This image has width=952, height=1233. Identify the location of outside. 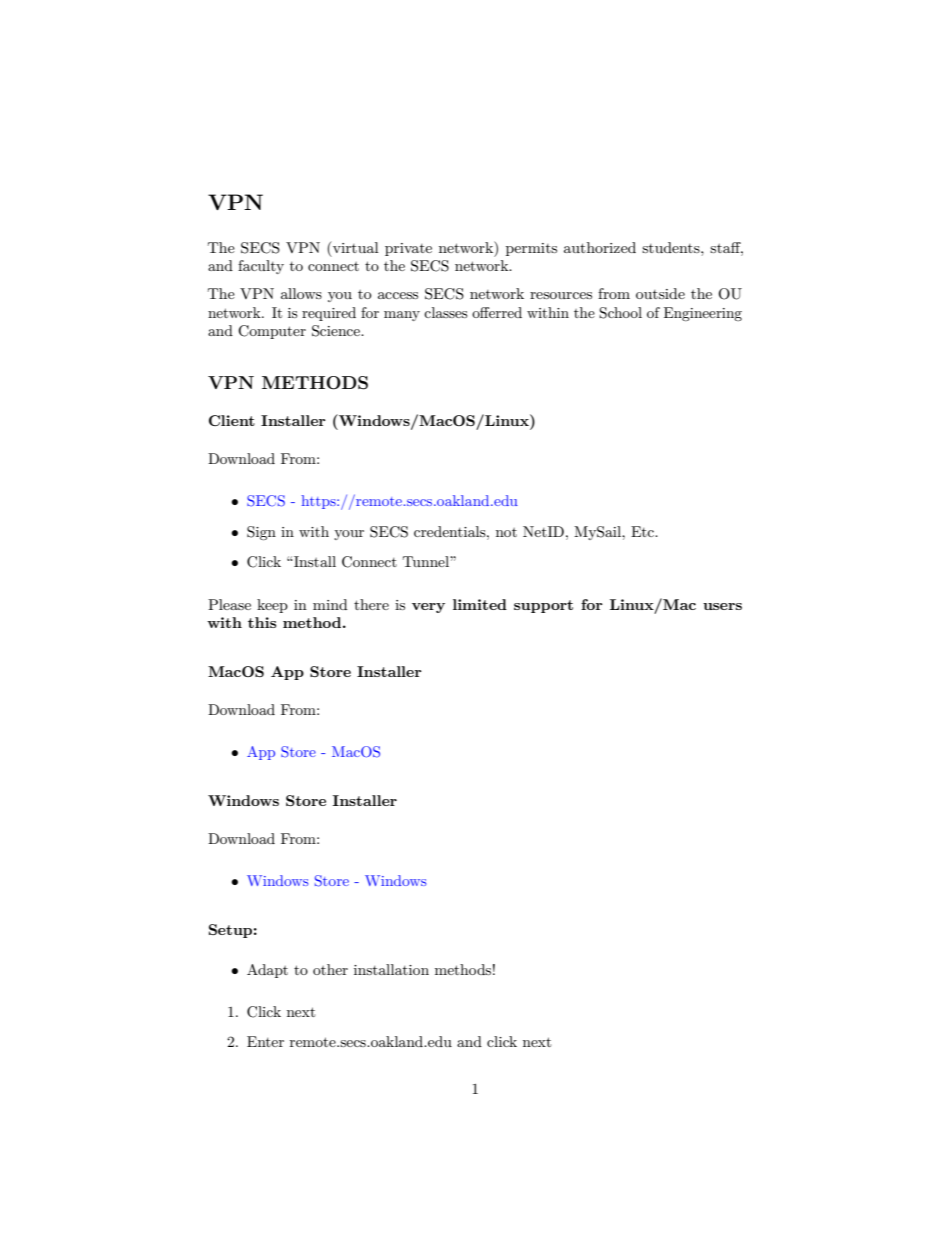
(660, 293).
